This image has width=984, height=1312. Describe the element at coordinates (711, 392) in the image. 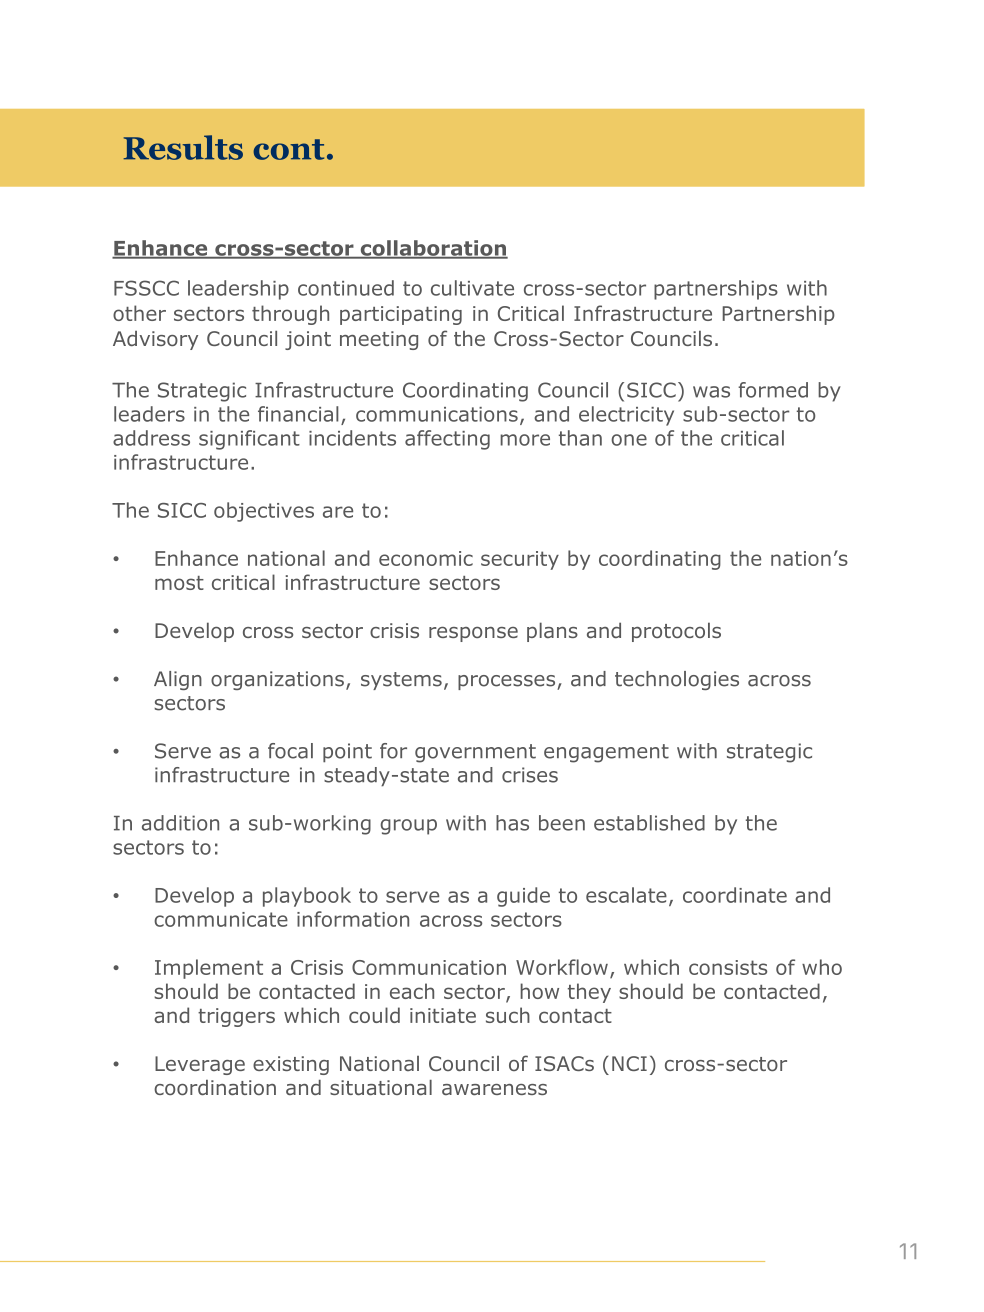

I see `was` at that location.
